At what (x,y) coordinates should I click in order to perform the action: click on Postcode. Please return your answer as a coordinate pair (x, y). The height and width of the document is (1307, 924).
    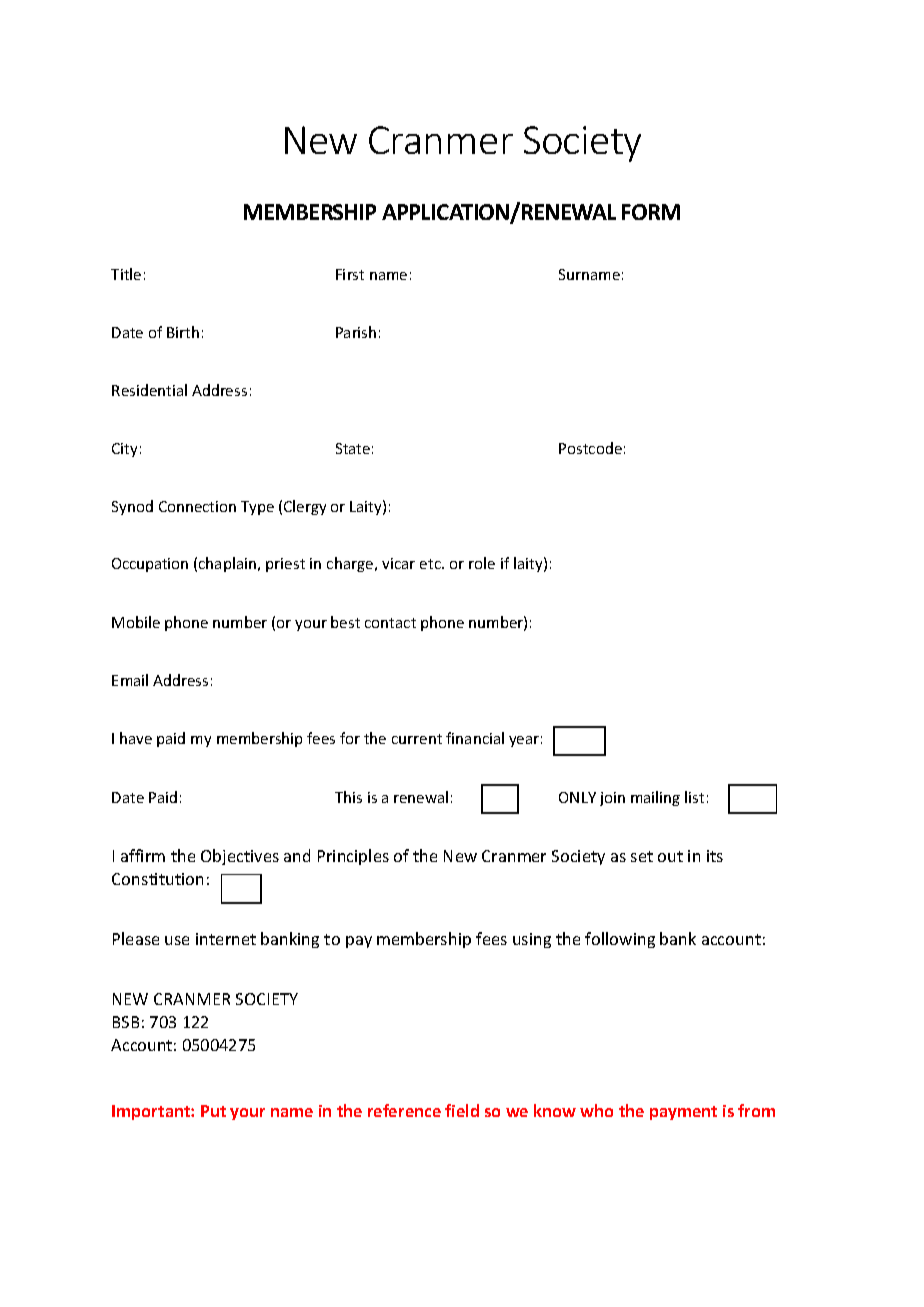
    Looking at the image, I should click on (590, 448).
